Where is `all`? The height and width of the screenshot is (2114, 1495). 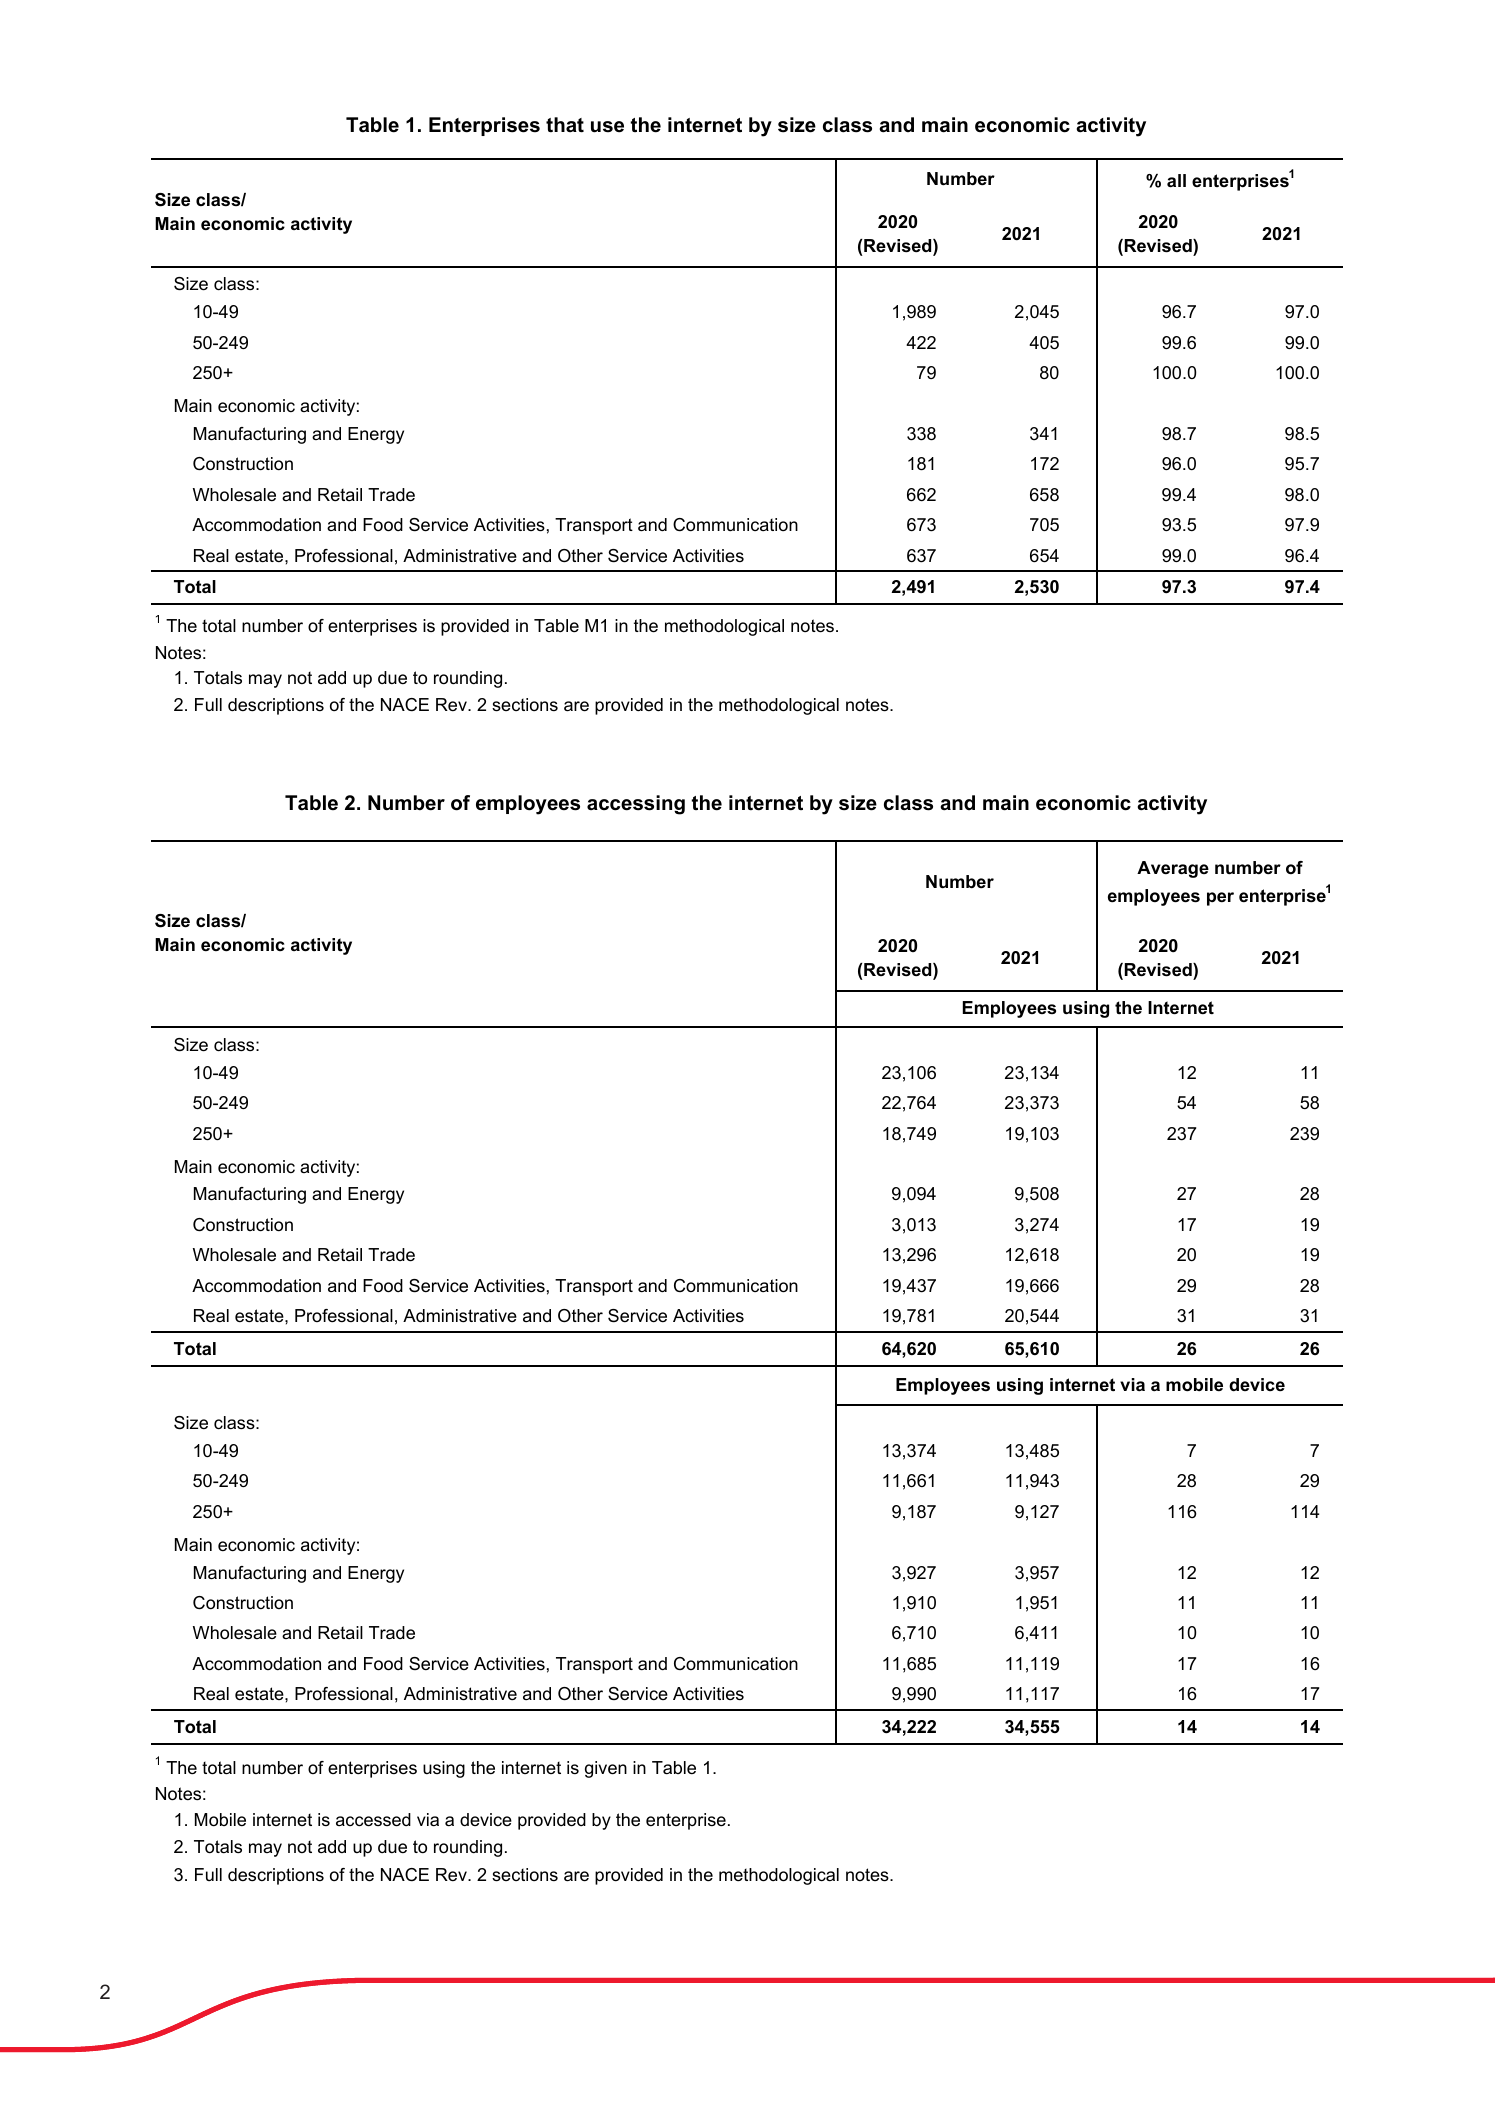
all is located at coordinates (1176, 180).
